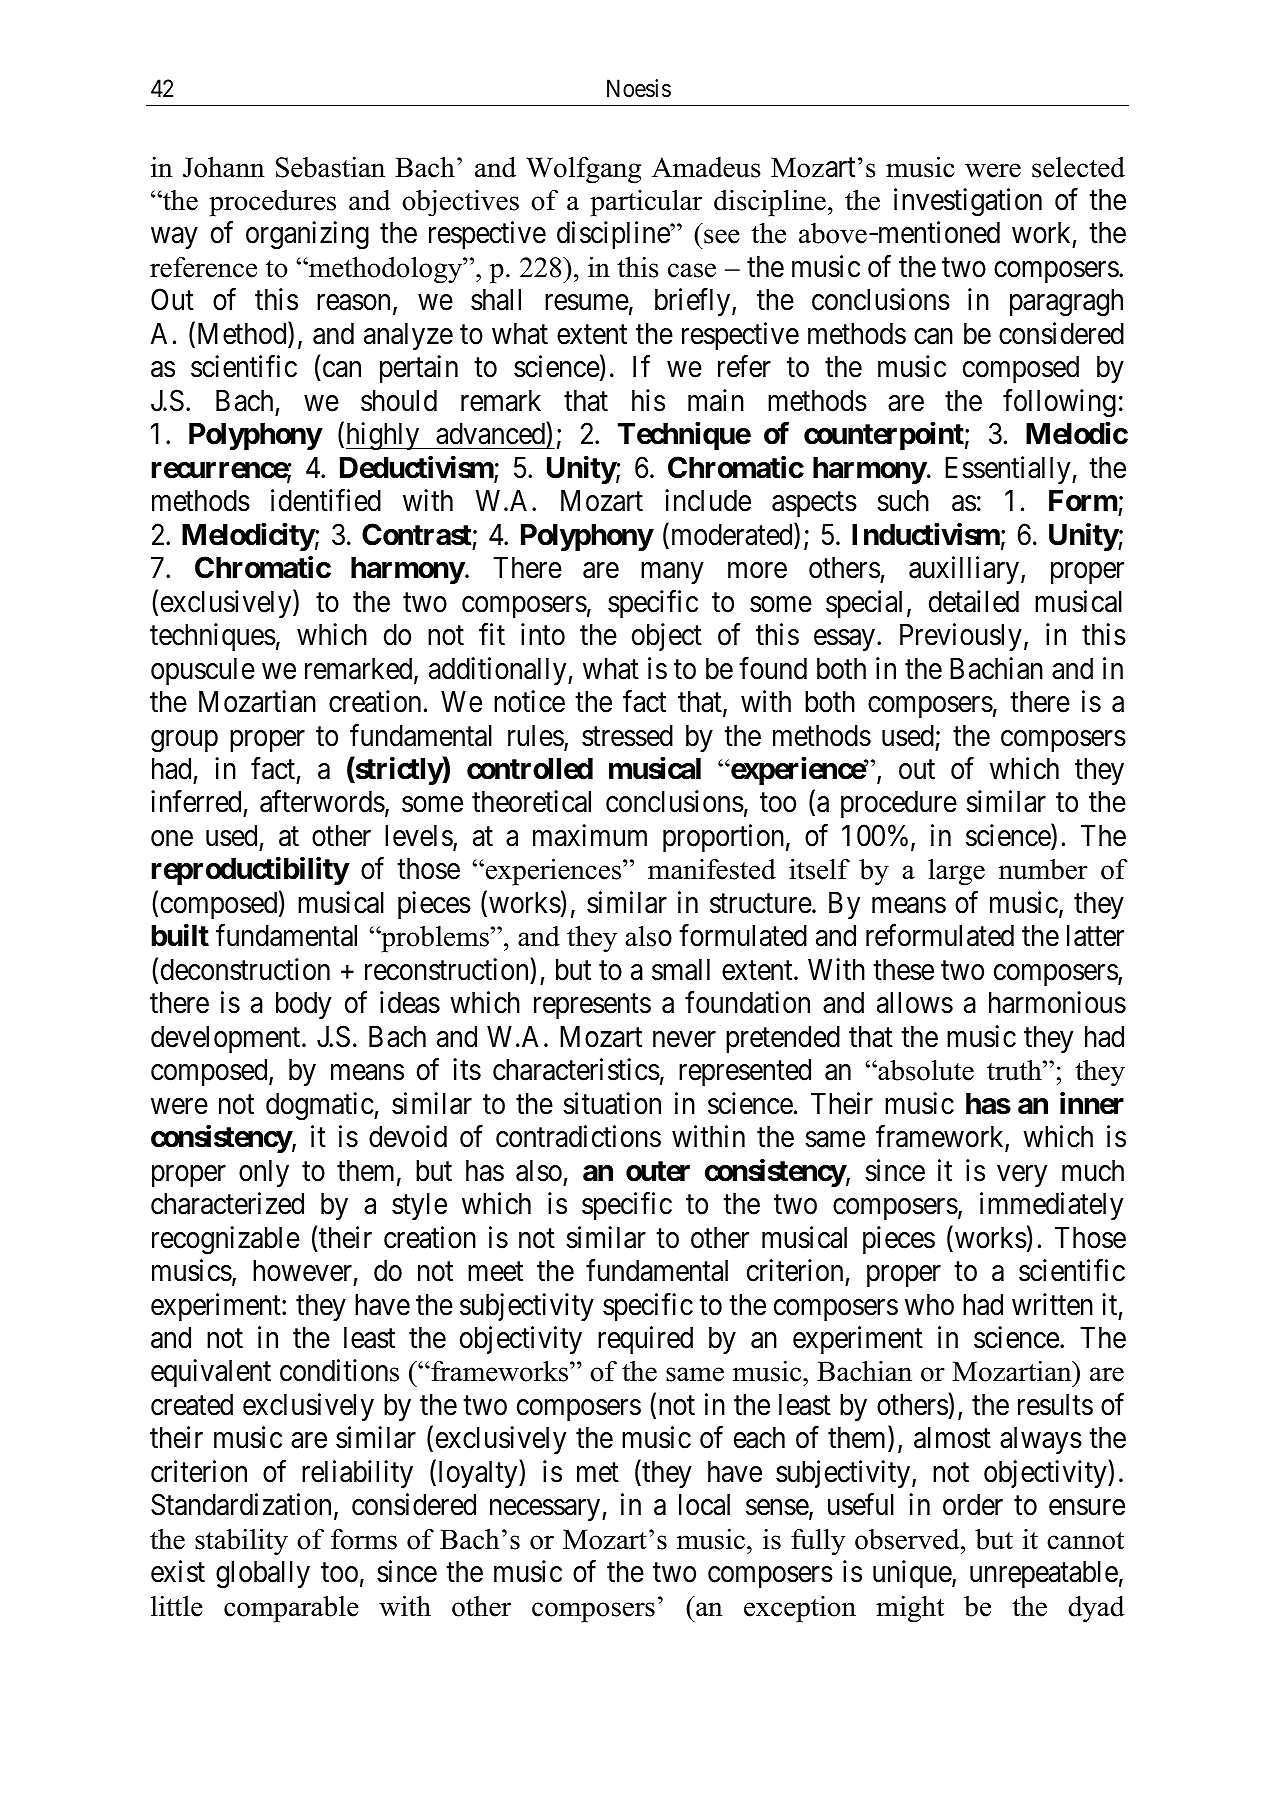  Describe the element at coordinates (184, 741) in the document. I see `group` at that location.
